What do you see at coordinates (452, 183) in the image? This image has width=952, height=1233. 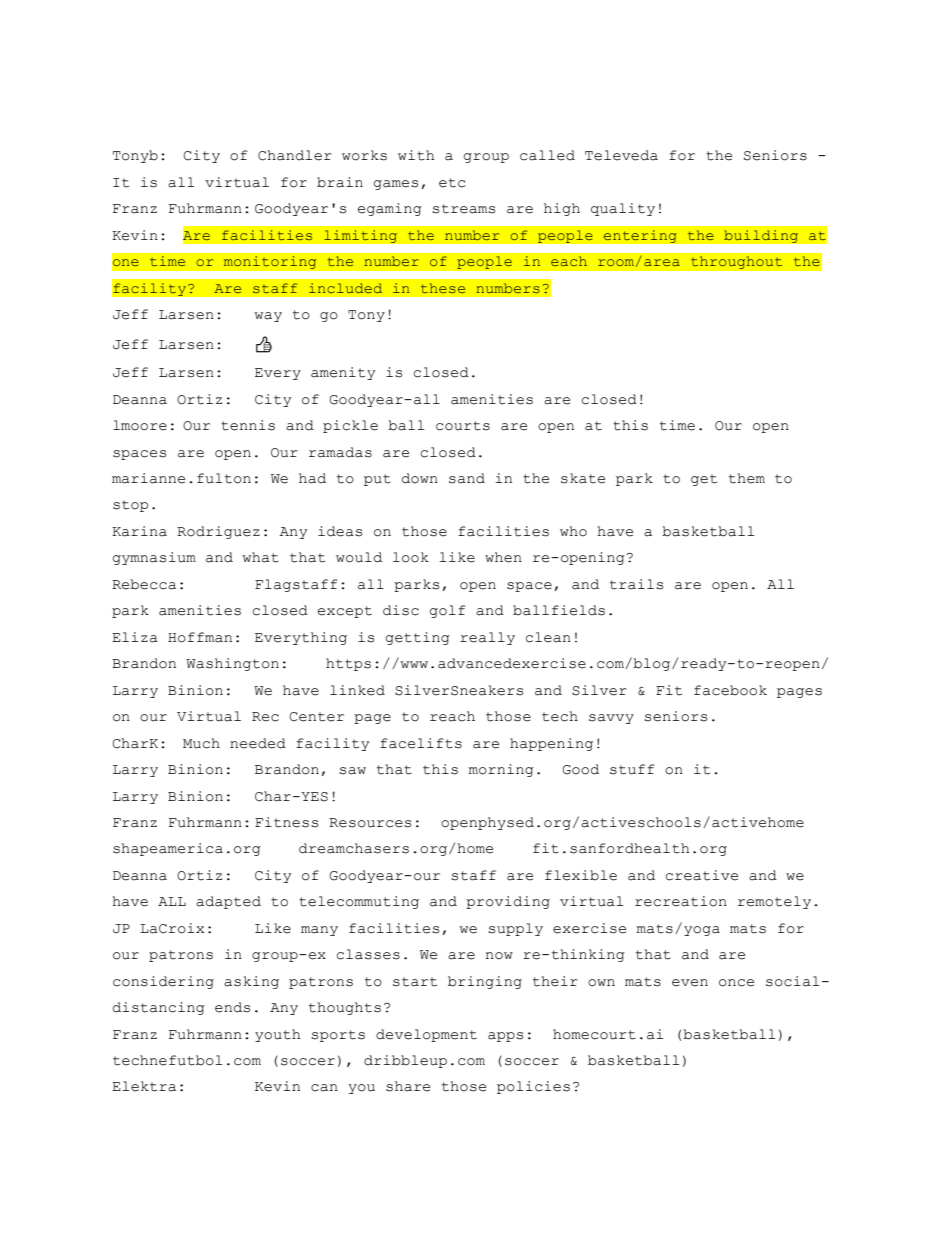 I see `etc` at bounding box center [452, 183].
